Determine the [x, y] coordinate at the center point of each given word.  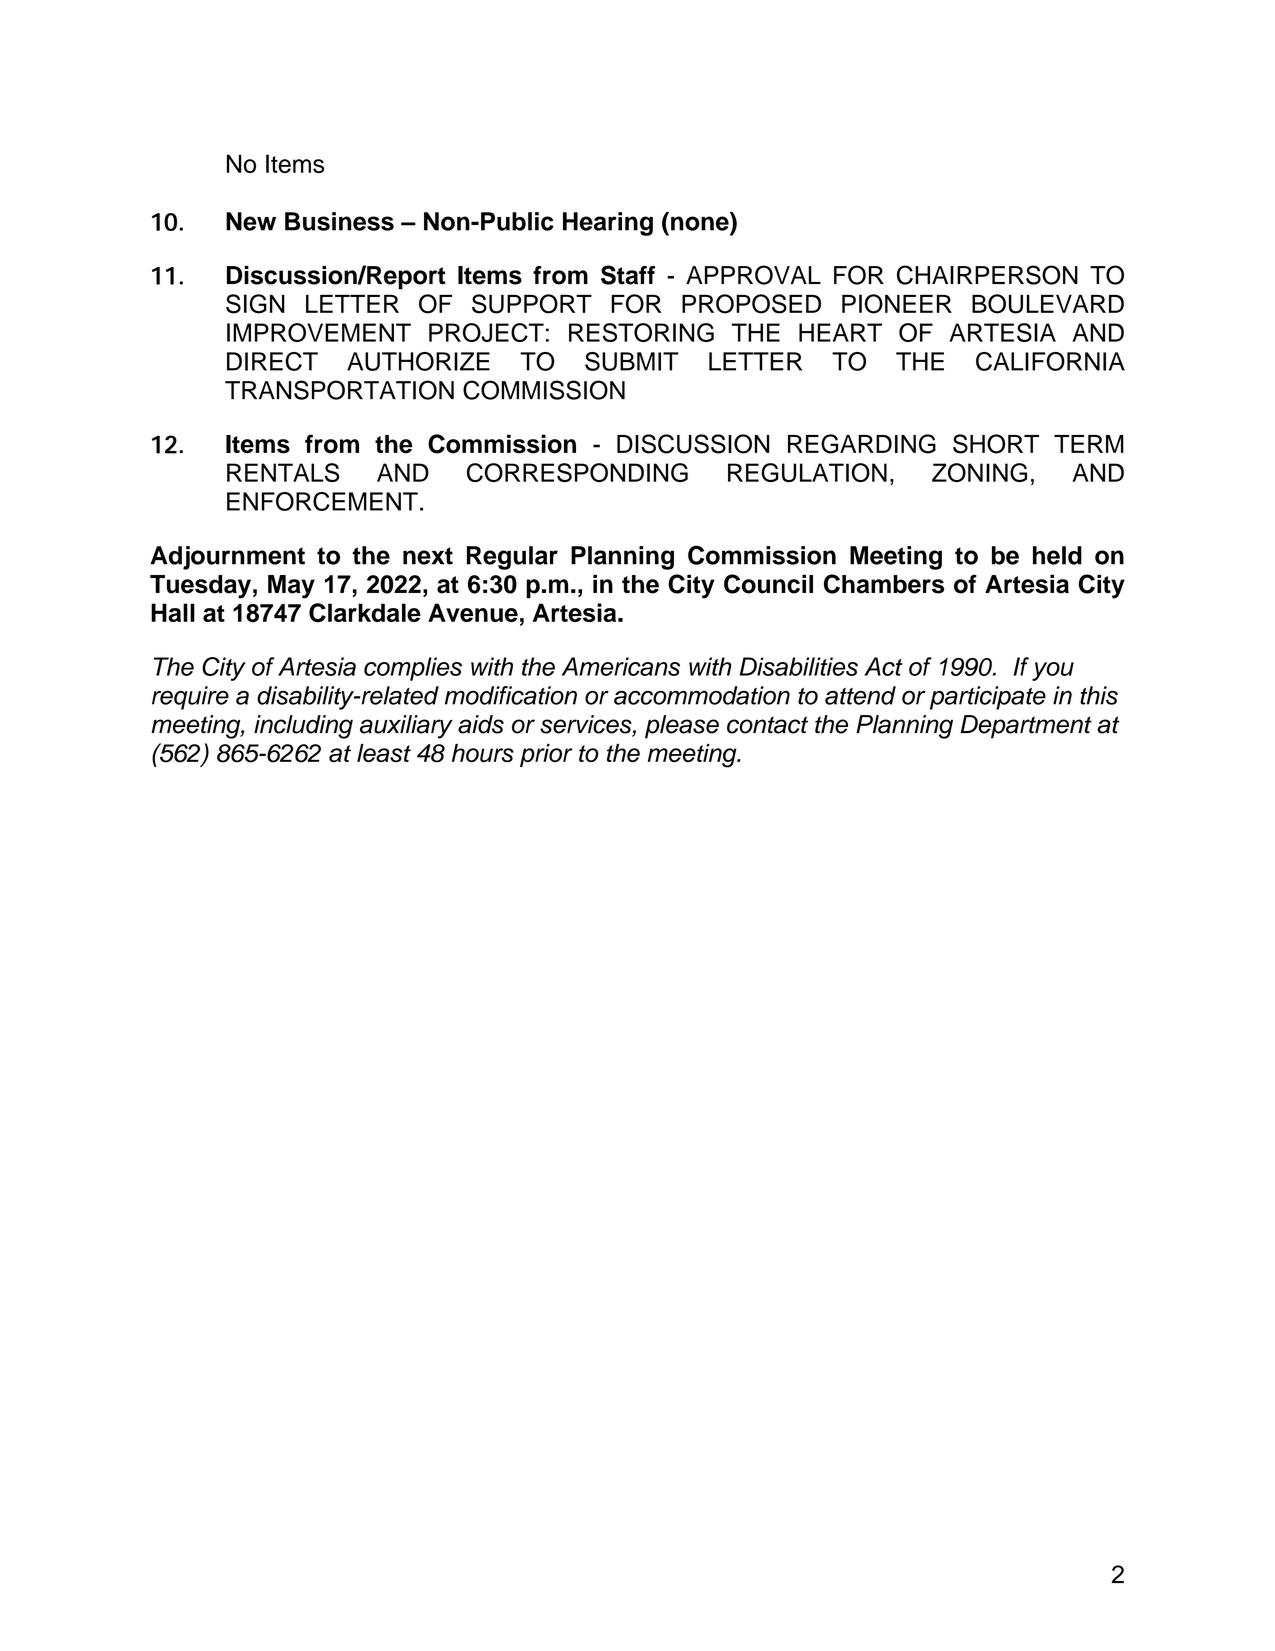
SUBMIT [632, 361]
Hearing [608, 224]
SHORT [996, 444]
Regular [512, 558]
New [251, 221]
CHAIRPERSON [987, 275]
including [303, 727]
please [682, 727]
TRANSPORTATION [339, 390]
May [291, 587]
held [1057, 555]
